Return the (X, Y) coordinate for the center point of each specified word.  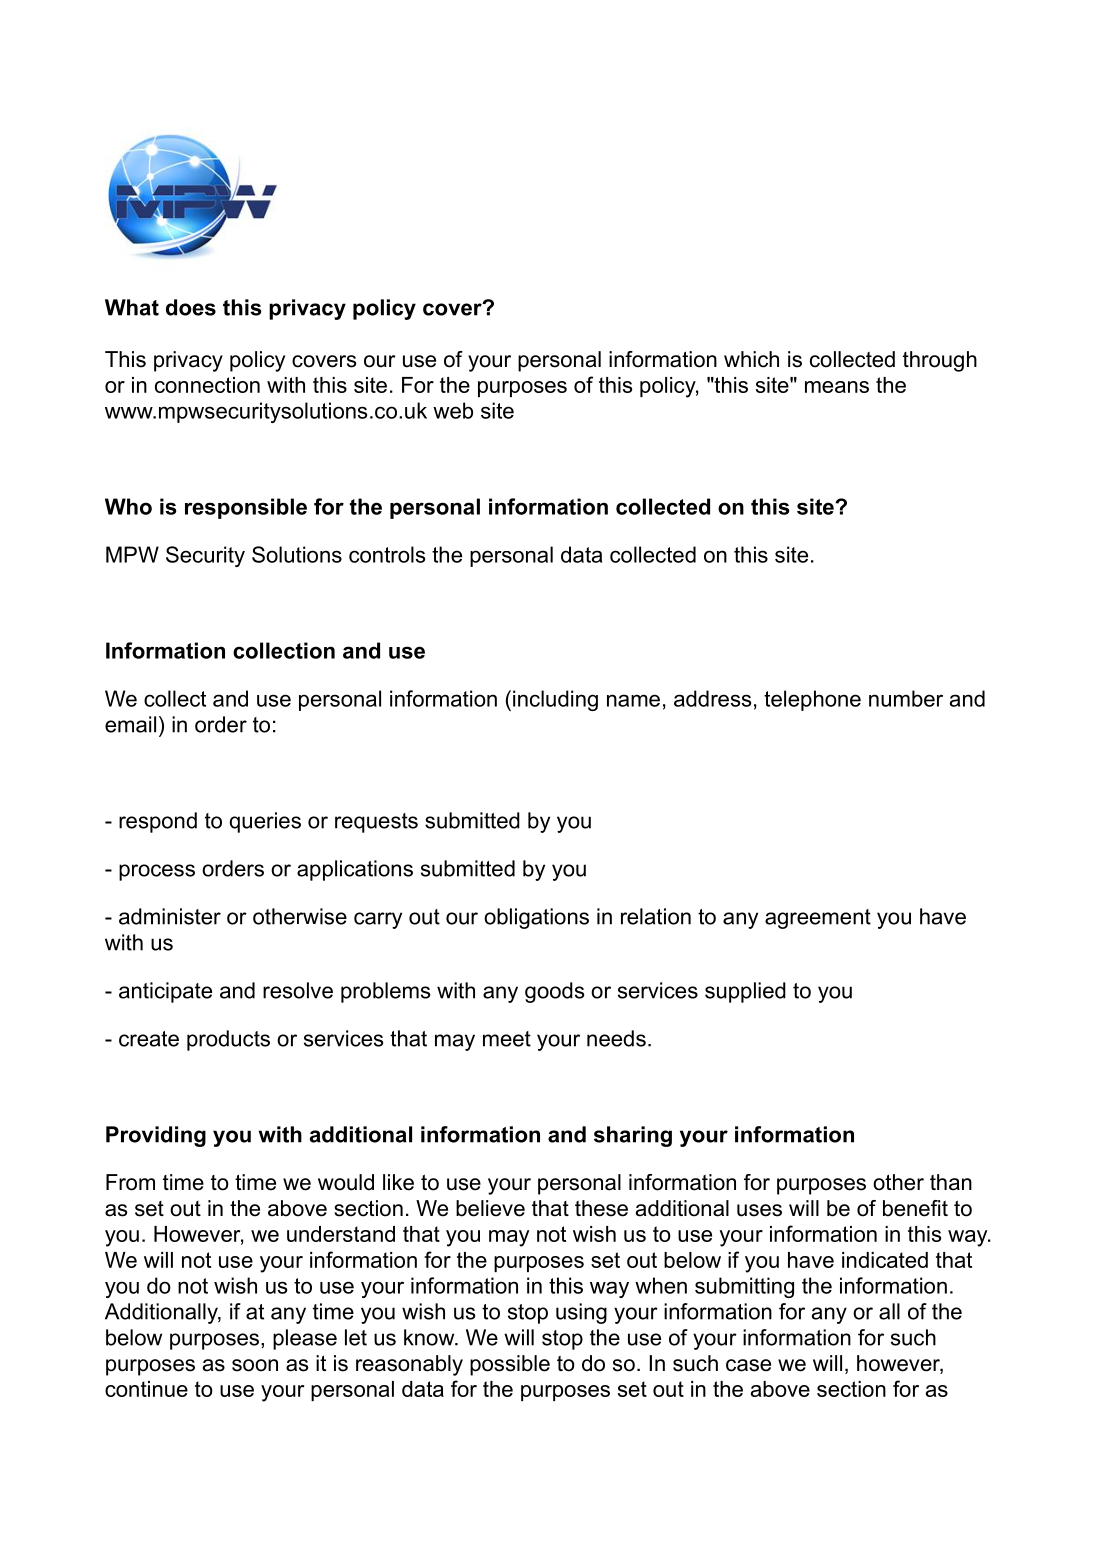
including (555, 700)
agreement (818, 919)
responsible (246, 508)
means (837, 387)
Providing (156, 1136)
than (951, 1182)
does (191, 307)
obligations (536, 918)
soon (255, 1365)
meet (507, 1039)
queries (265, 822)
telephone (812, 700)
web (453, 410)
